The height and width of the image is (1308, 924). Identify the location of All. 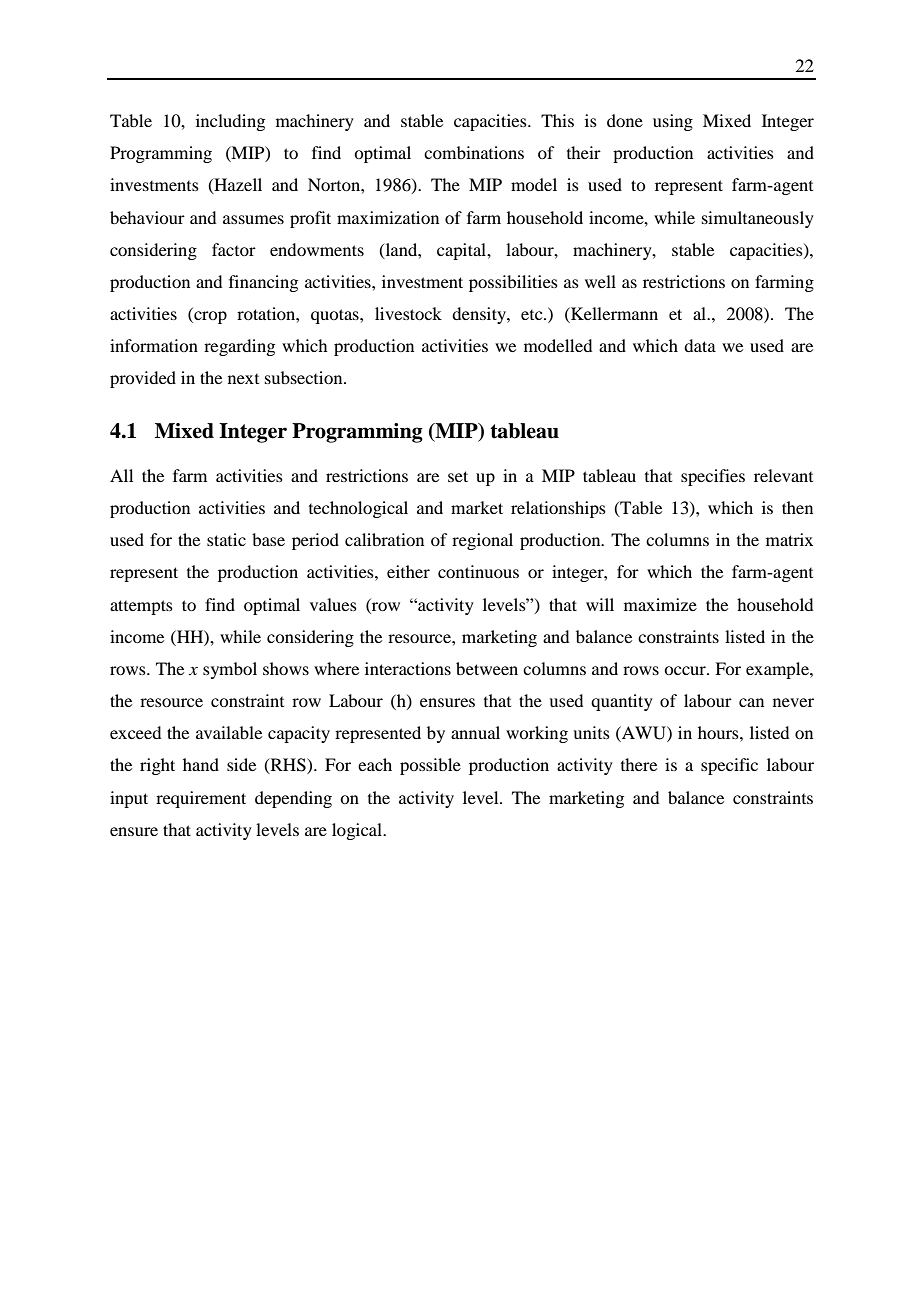
(121, 475).
